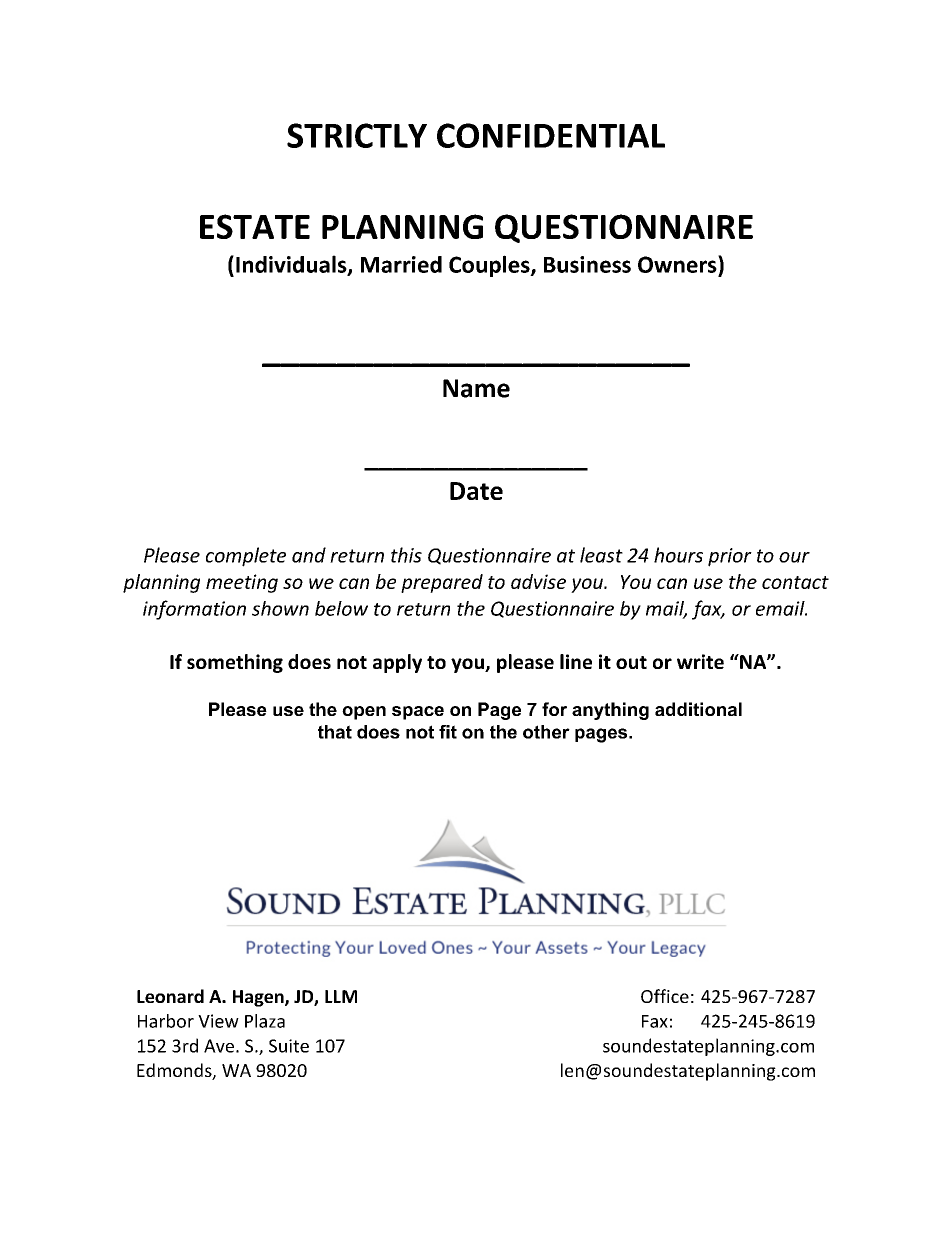 This screenshot has height=1233, width=952. Describe the element at coordinates (730, 557) in the screenshot. I see `prior` at that location.
